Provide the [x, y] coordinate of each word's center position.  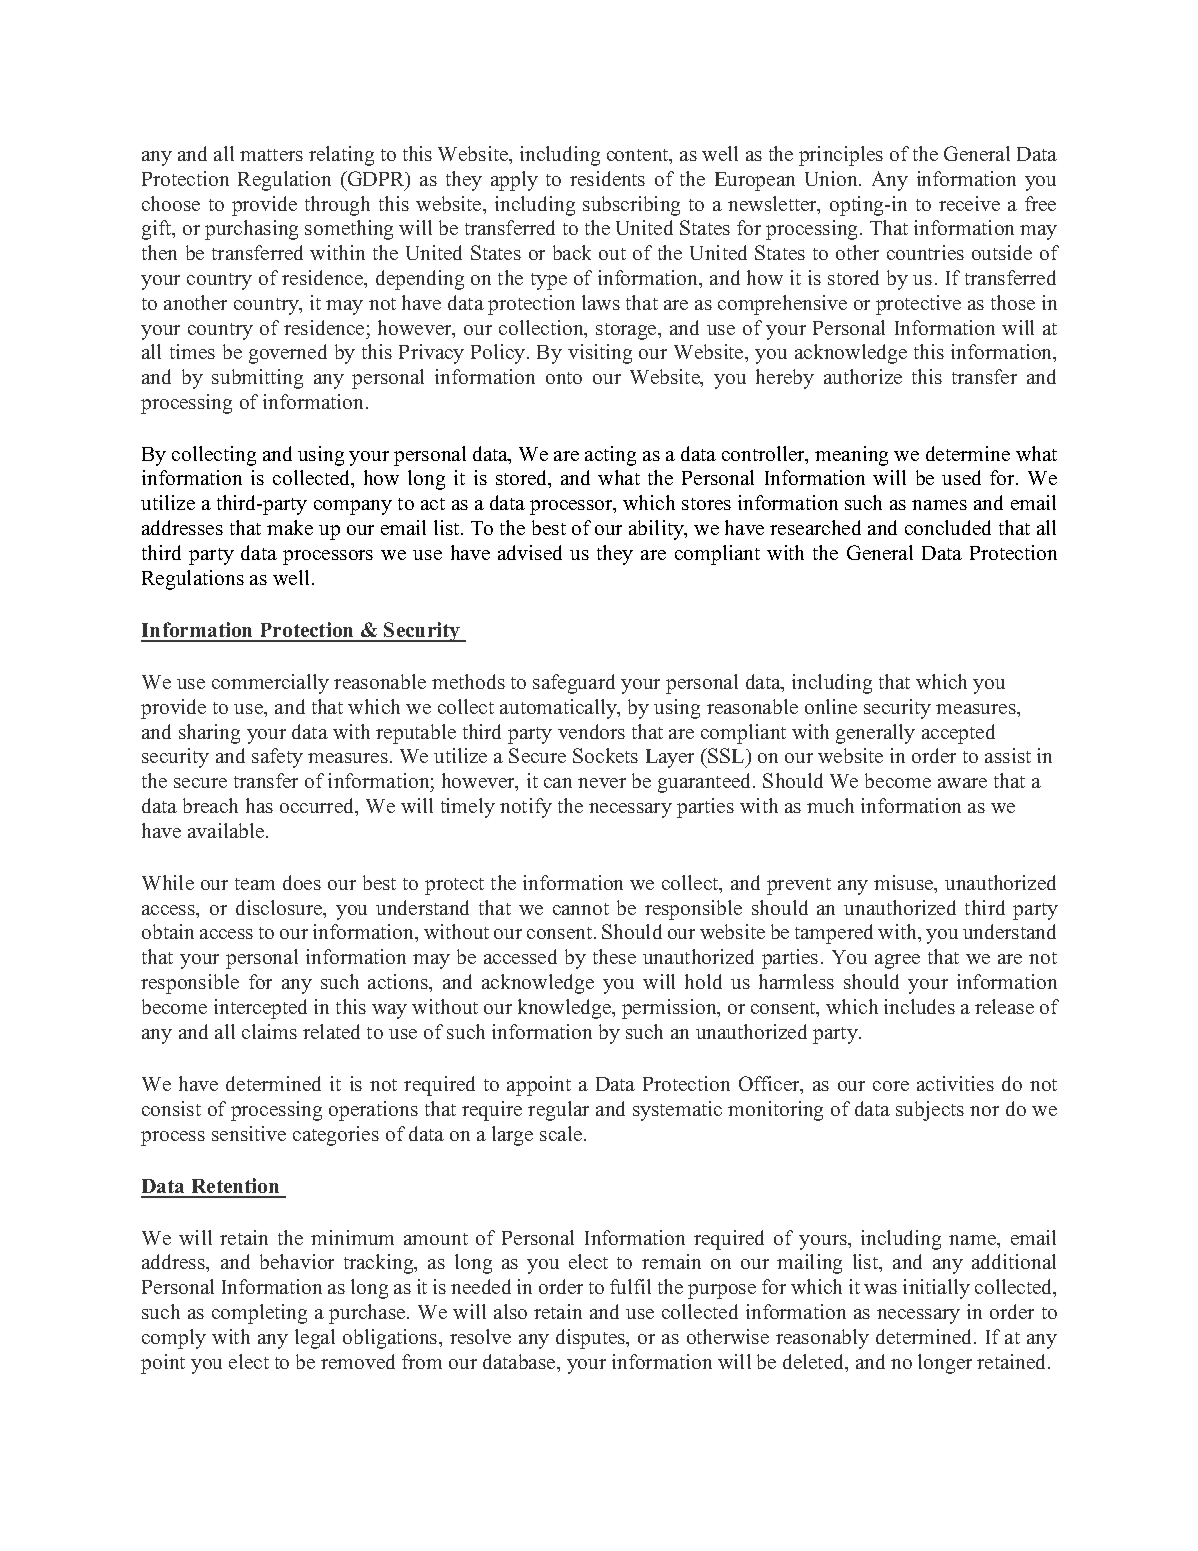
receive [969, 203]
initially [936, 1289]
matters [271, 155]
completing [259, 1314]
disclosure [280, 909]
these [614, 956]
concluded [948, 527]
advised [530, 552]
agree [897, 961]
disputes [591, 1339]
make [290, 527]
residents [607, 178]
